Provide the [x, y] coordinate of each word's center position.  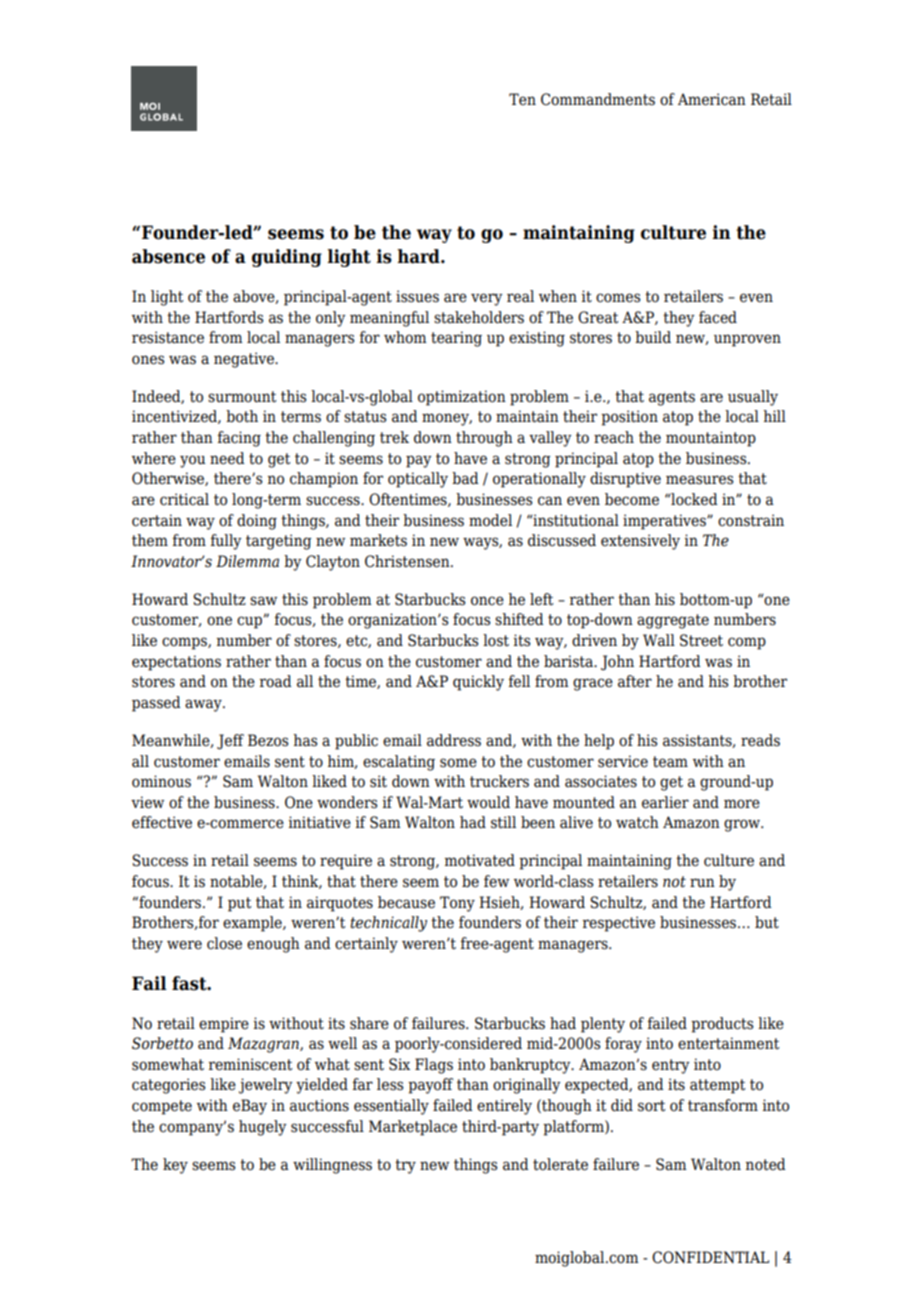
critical [184, 499]
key [175, 1166]
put [240, 904]
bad [465, 478]
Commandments [598, 99]
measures [700, 480]
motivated [479, 860]
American [712, 99]
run [702, 883]
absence [168, 256]
